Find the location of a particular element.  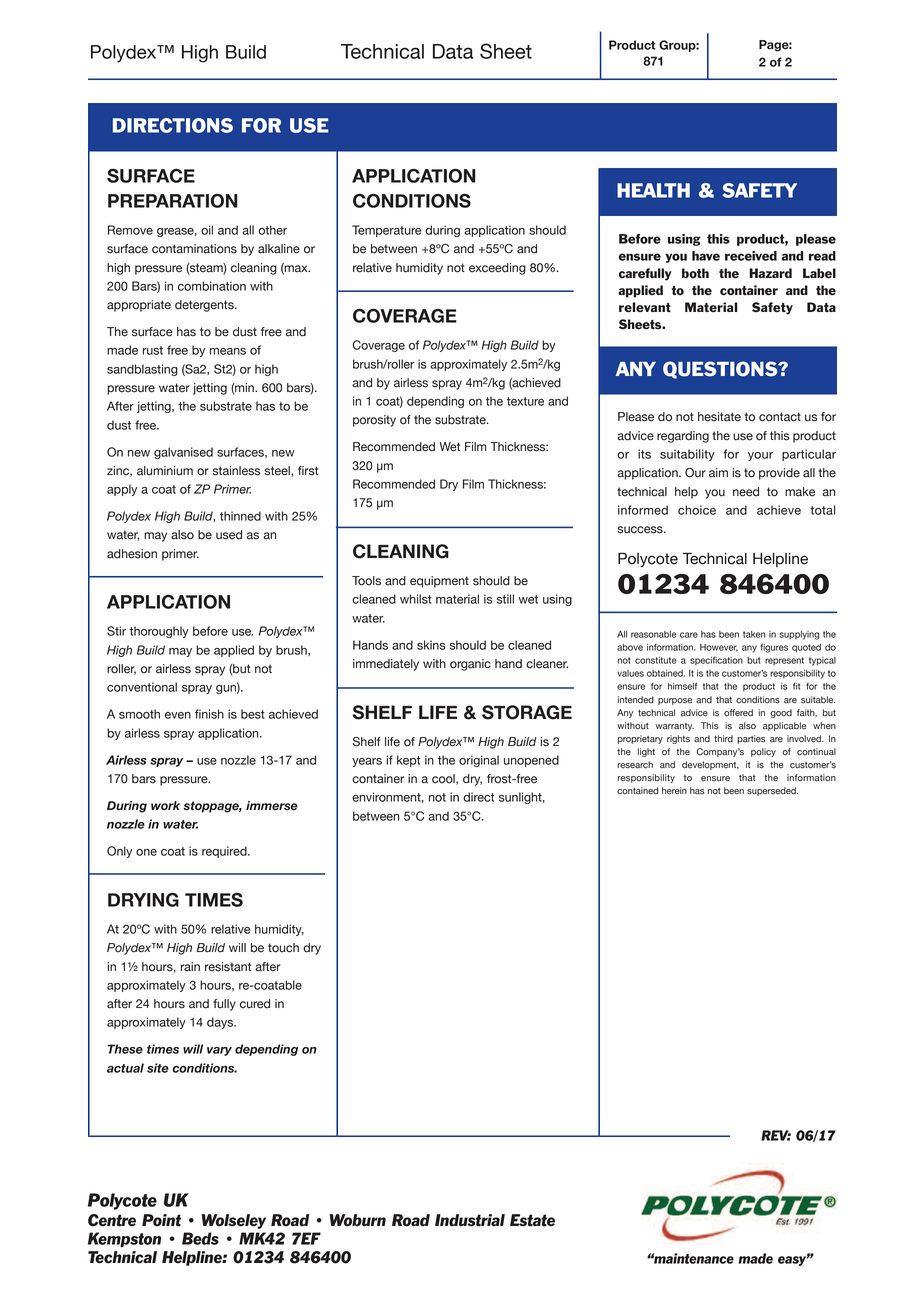

finish is located at coordinates (209, 714).
